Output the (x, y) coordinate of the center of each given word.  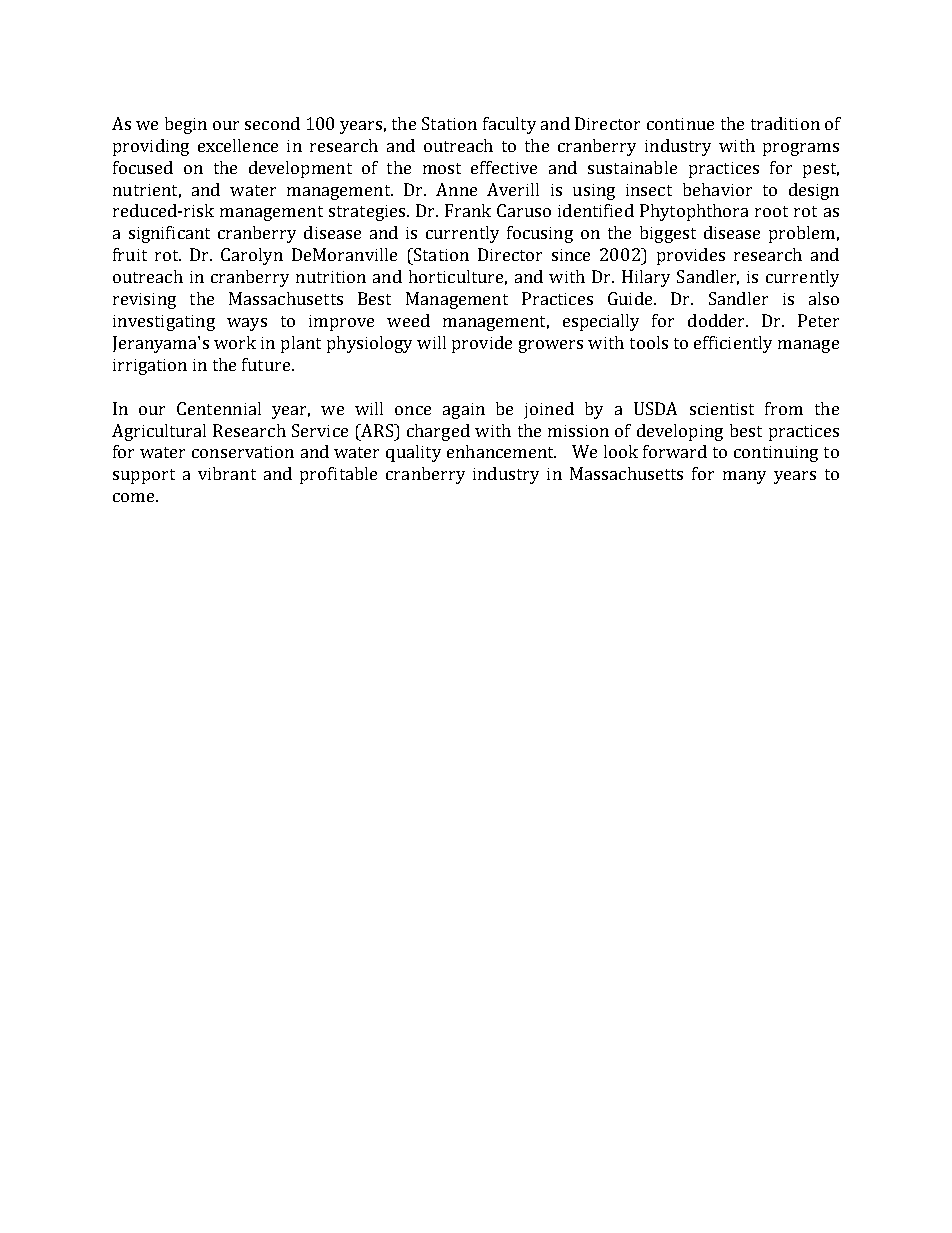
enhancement (501, 451)
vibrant (227, 473)
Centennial (219, 408)
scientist (722, 409)
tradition (785, 123)
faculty (509, 125)
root (771, 211)
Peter (818, 320)
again (464, 411)
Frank (468, 210)
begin (186, 125)
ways (247, 324)
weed (408, 320)
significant (169, 234)
